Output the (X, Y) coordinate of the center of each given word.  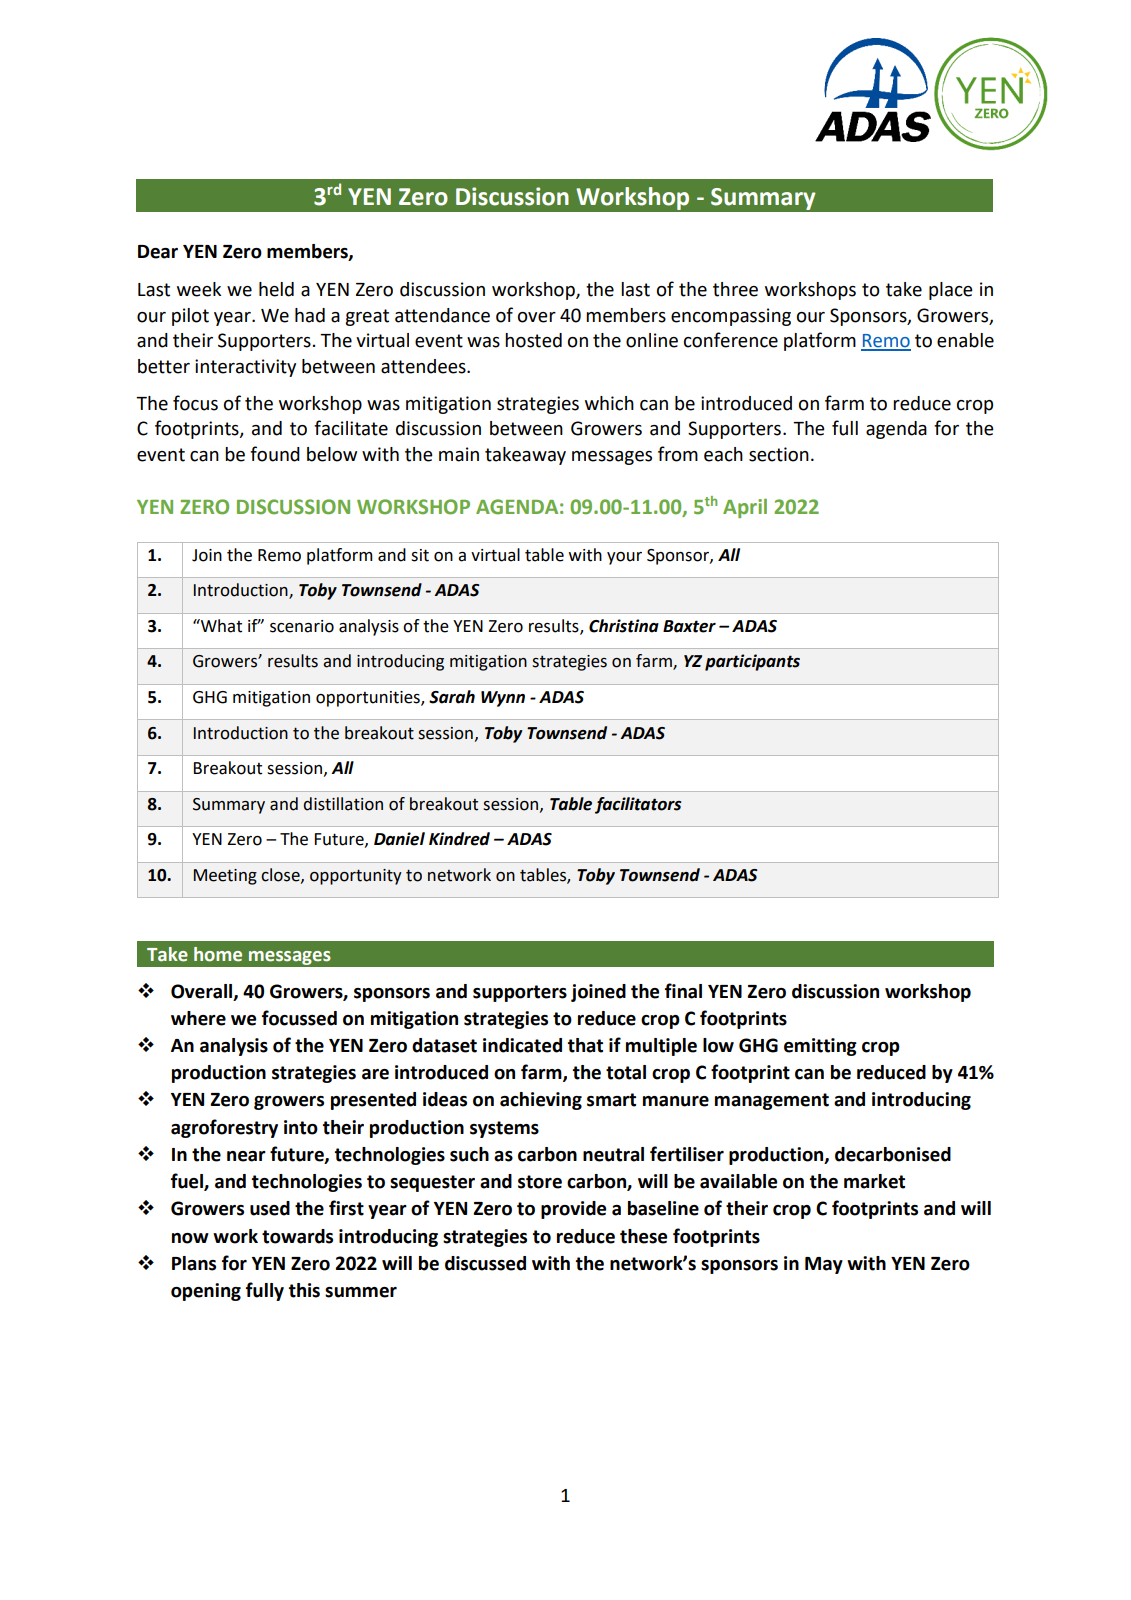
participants (752, 662)
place (951, 291)
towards (297, 1236)
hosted (533, 340)
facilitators (638, 805)
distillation (343, 804)
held (276, 289)
